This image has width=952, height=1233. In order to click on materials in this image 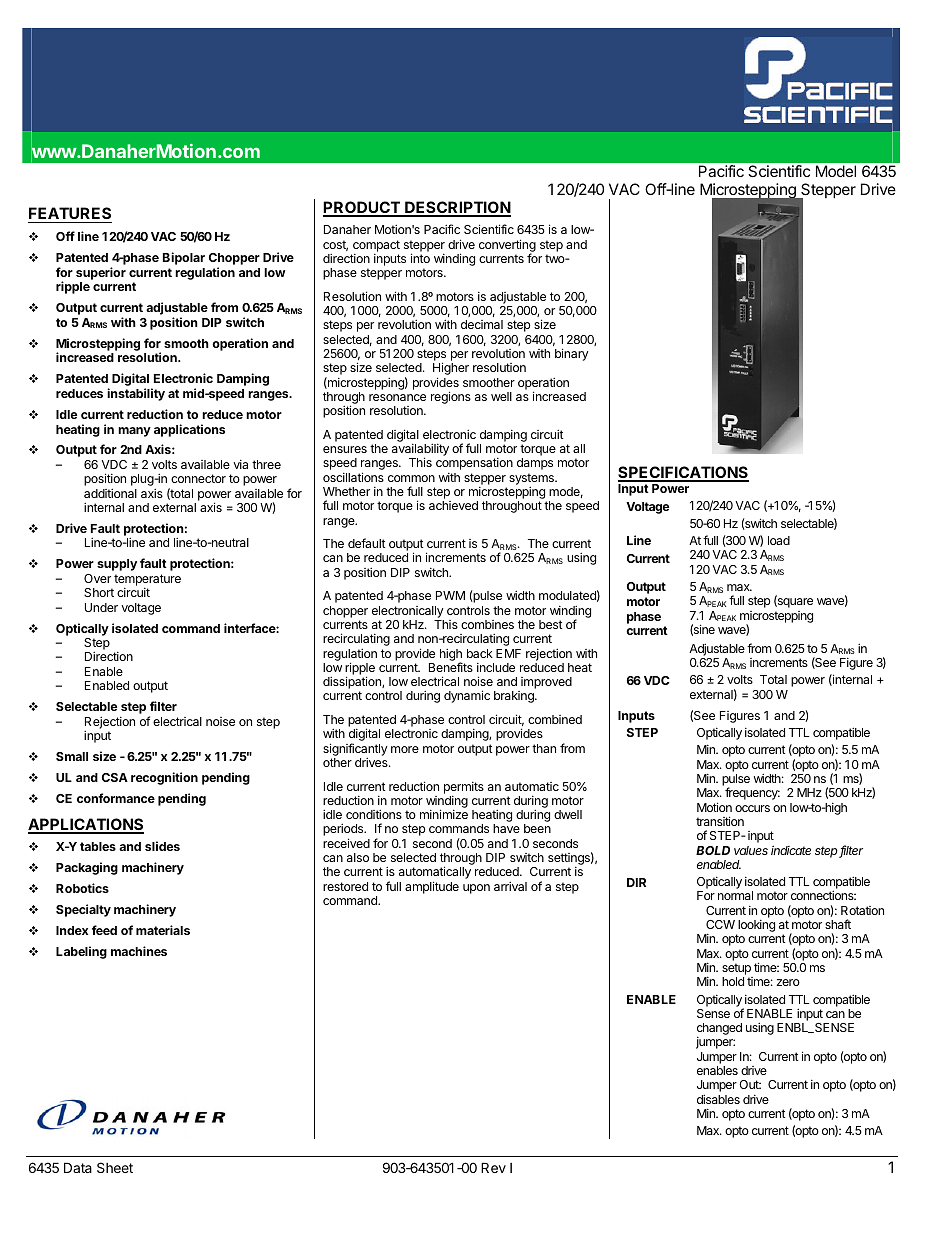, I will do `click(163, 930)`.
